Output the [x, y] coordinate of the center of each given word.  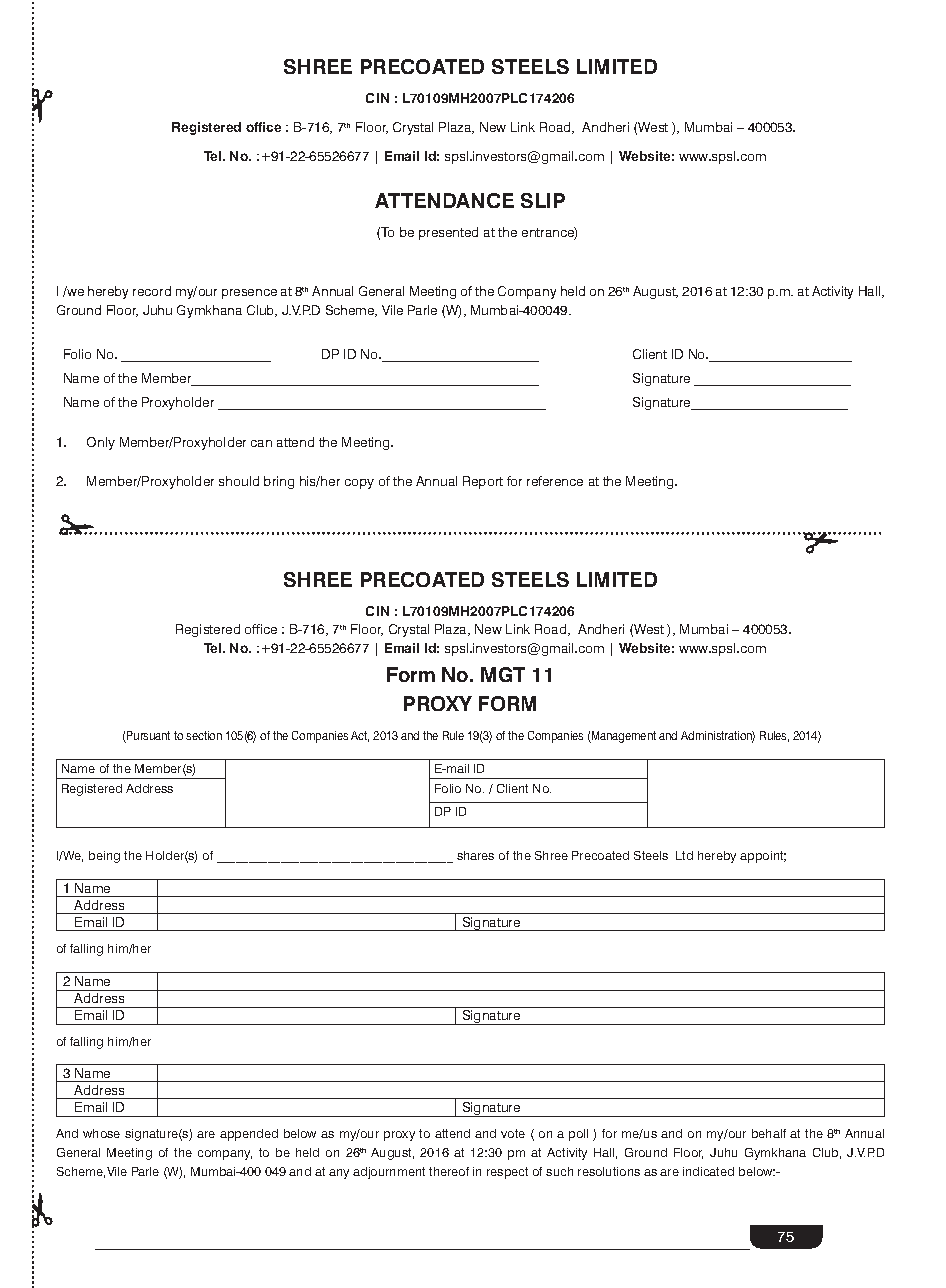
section [204, 735]
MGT [503, 674]
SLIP [543, 200]
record [152, 291]
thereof [449, 1171]
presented [448, 233]
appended [249, 1135]
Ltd [684, 855]
